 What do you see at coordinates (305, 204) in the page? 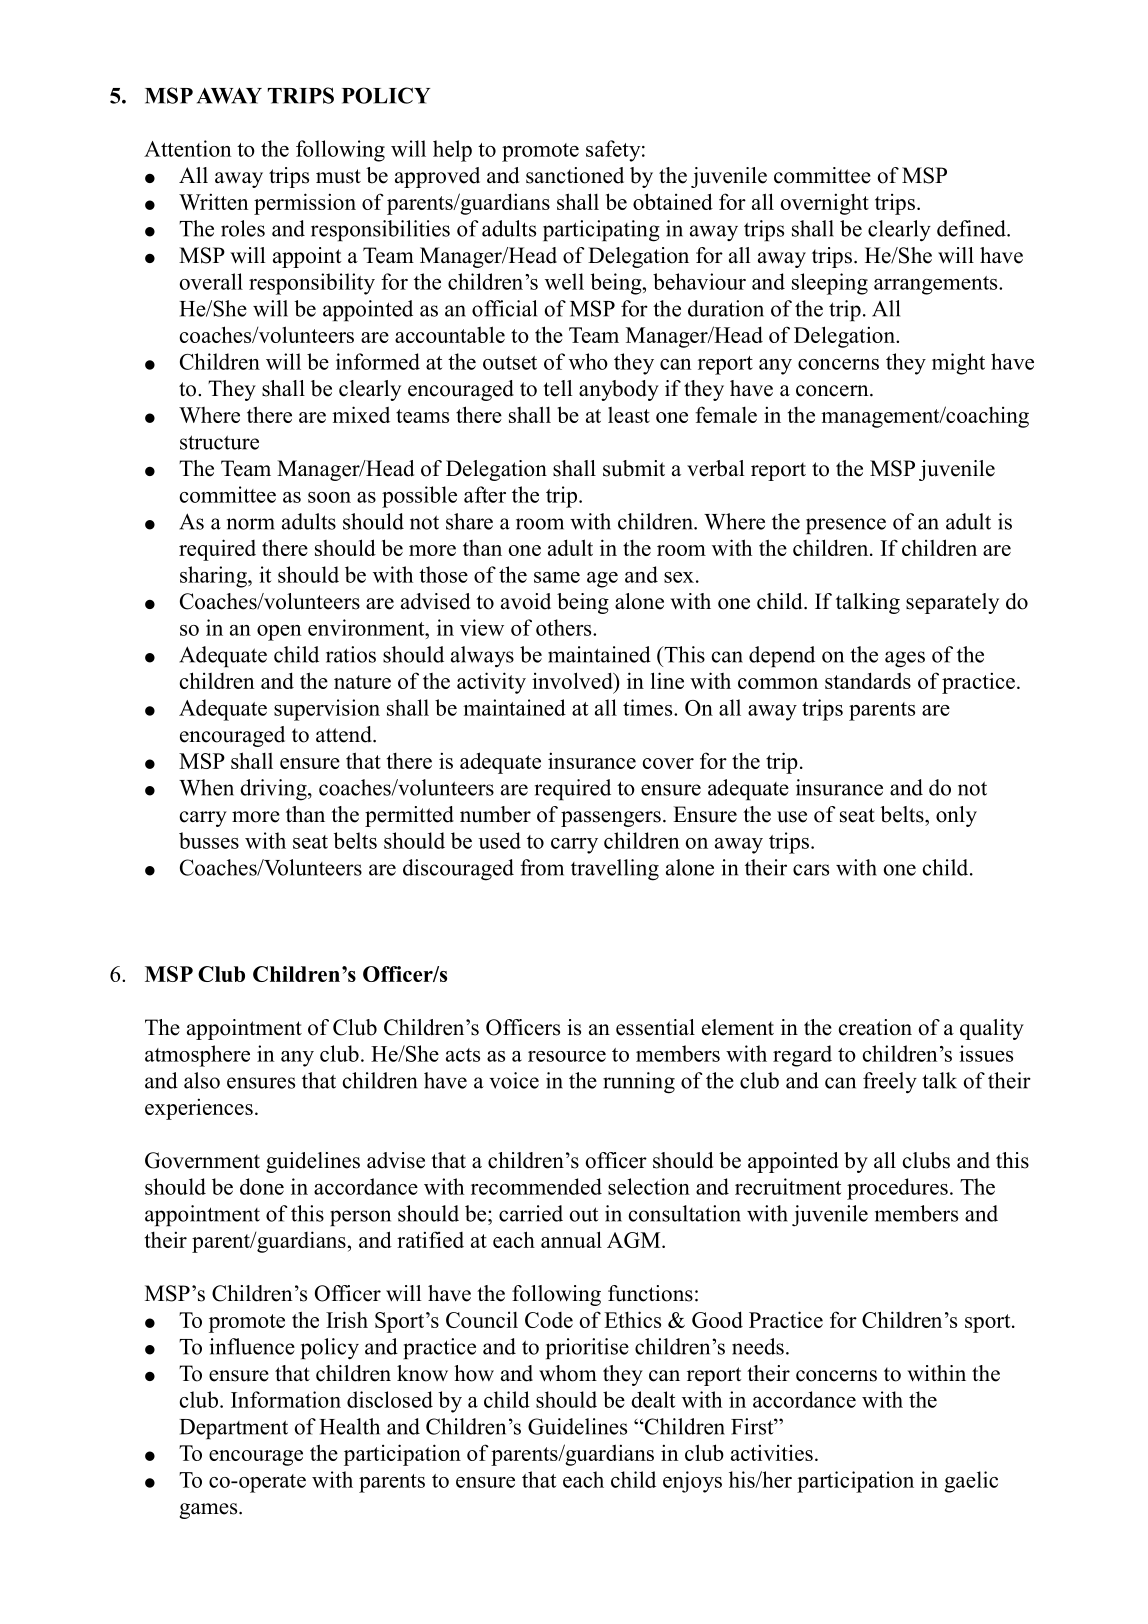
I see `permission` at bounding box center [305, 204].
